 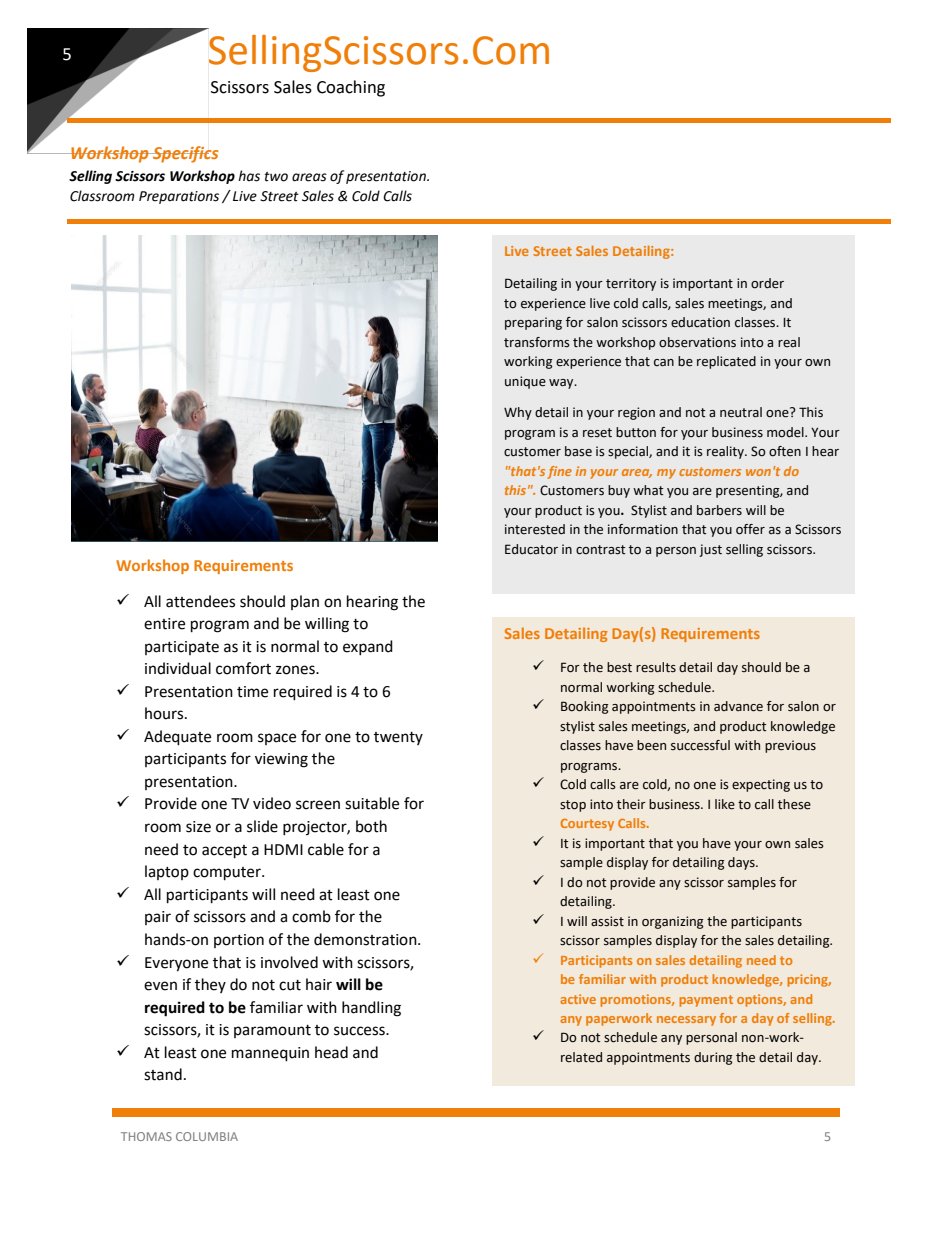 I want to click on accept, so click(x=224, y=852).
